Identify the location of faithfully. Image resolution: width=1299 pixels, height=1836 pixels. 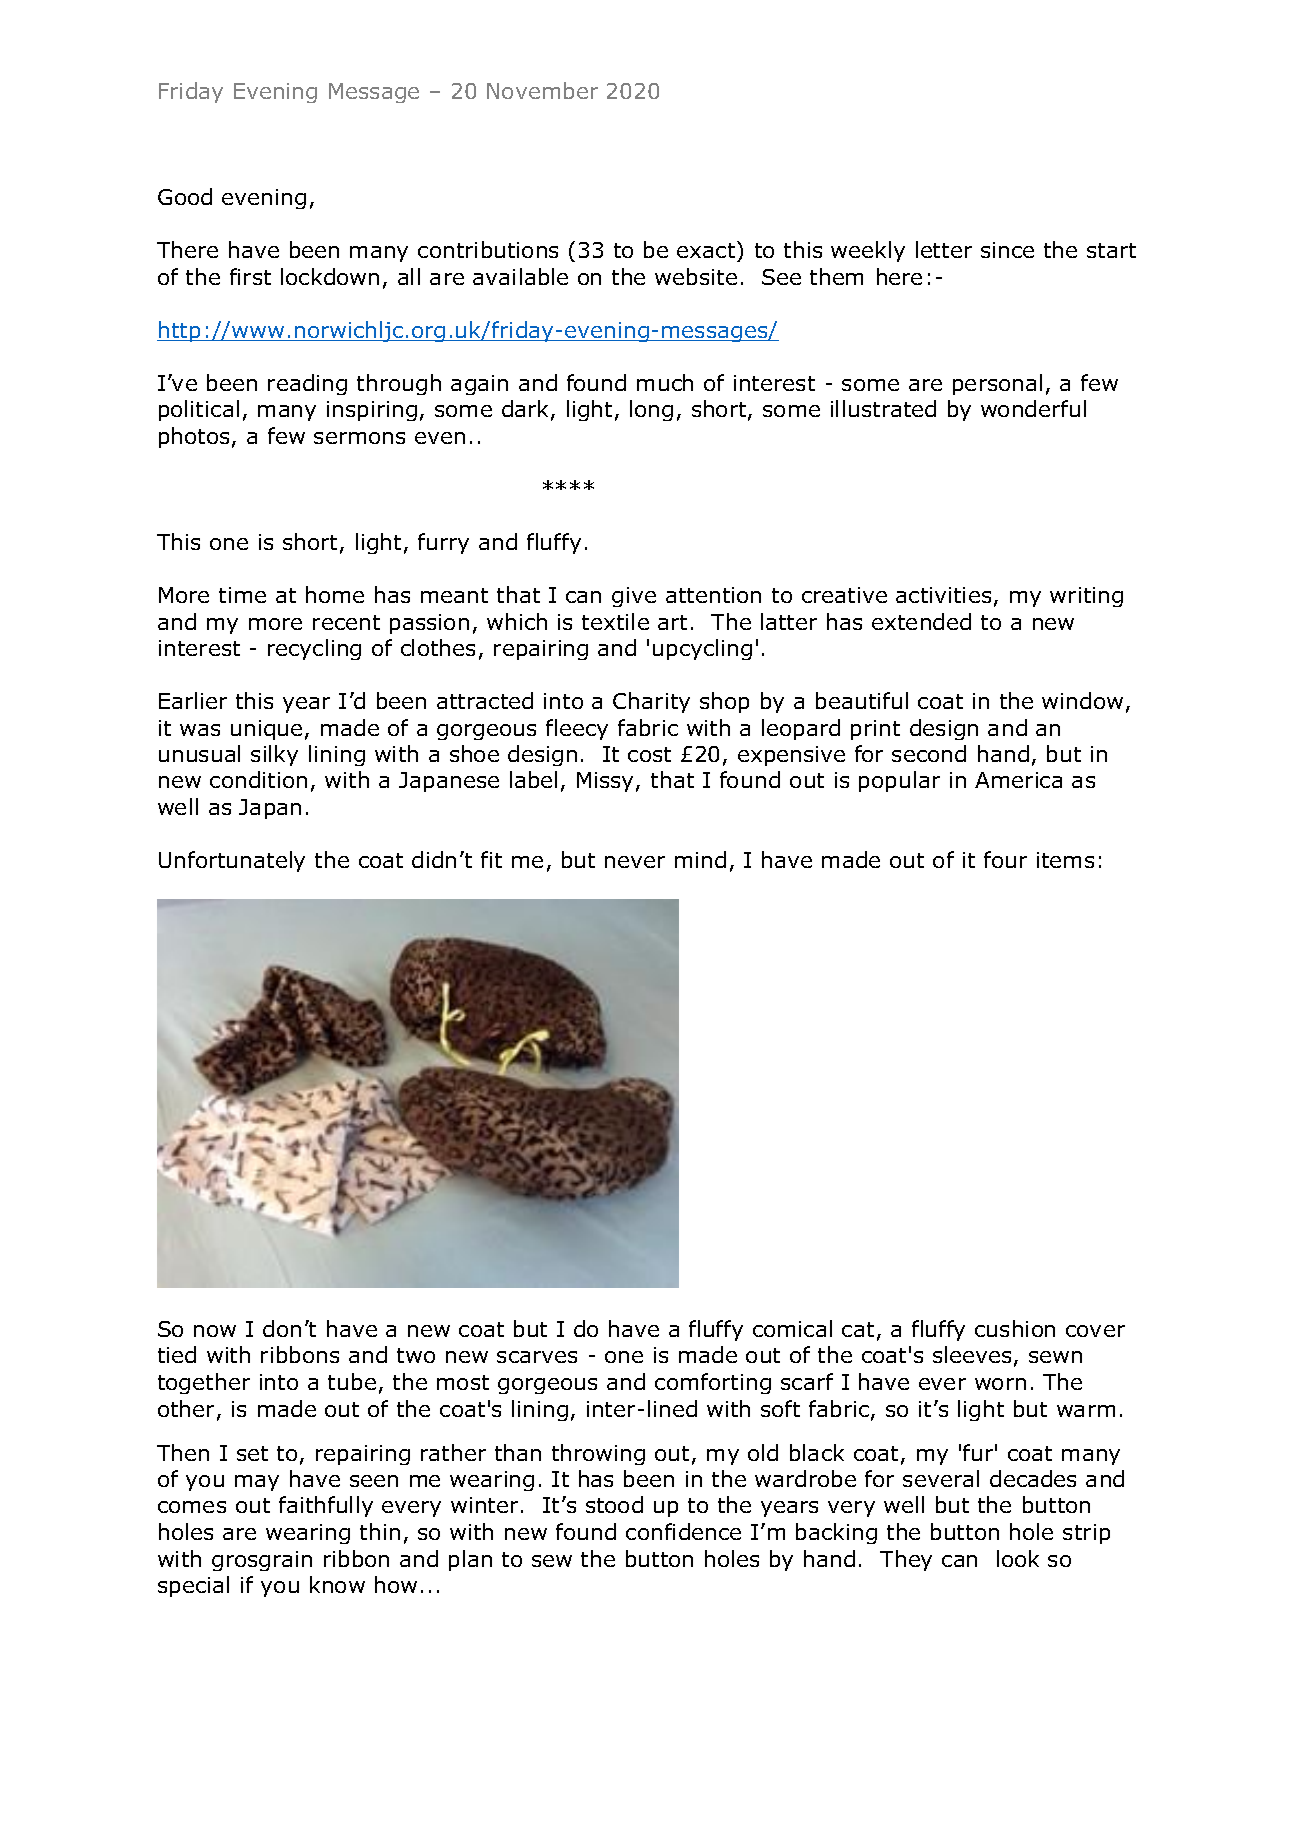
(326, 1506).
